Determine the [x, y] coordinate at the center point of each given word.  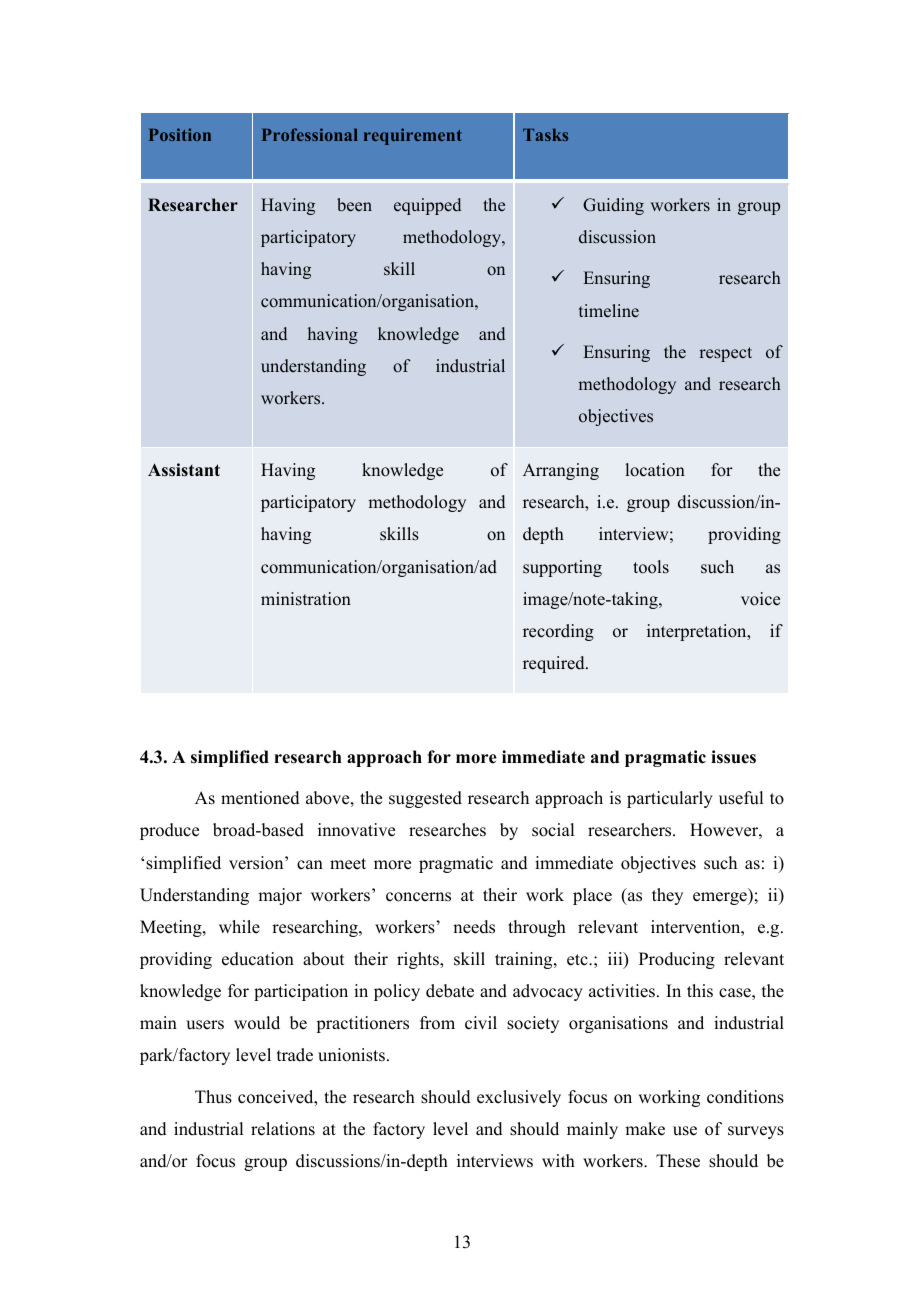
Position [180, 134]
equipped [427, 206]
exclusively [519, 1098]
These [678, 1161]
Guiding [613, 206]
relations [283, 1129]
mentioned [260, 798]
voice [760, 599]
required [555, 664]
